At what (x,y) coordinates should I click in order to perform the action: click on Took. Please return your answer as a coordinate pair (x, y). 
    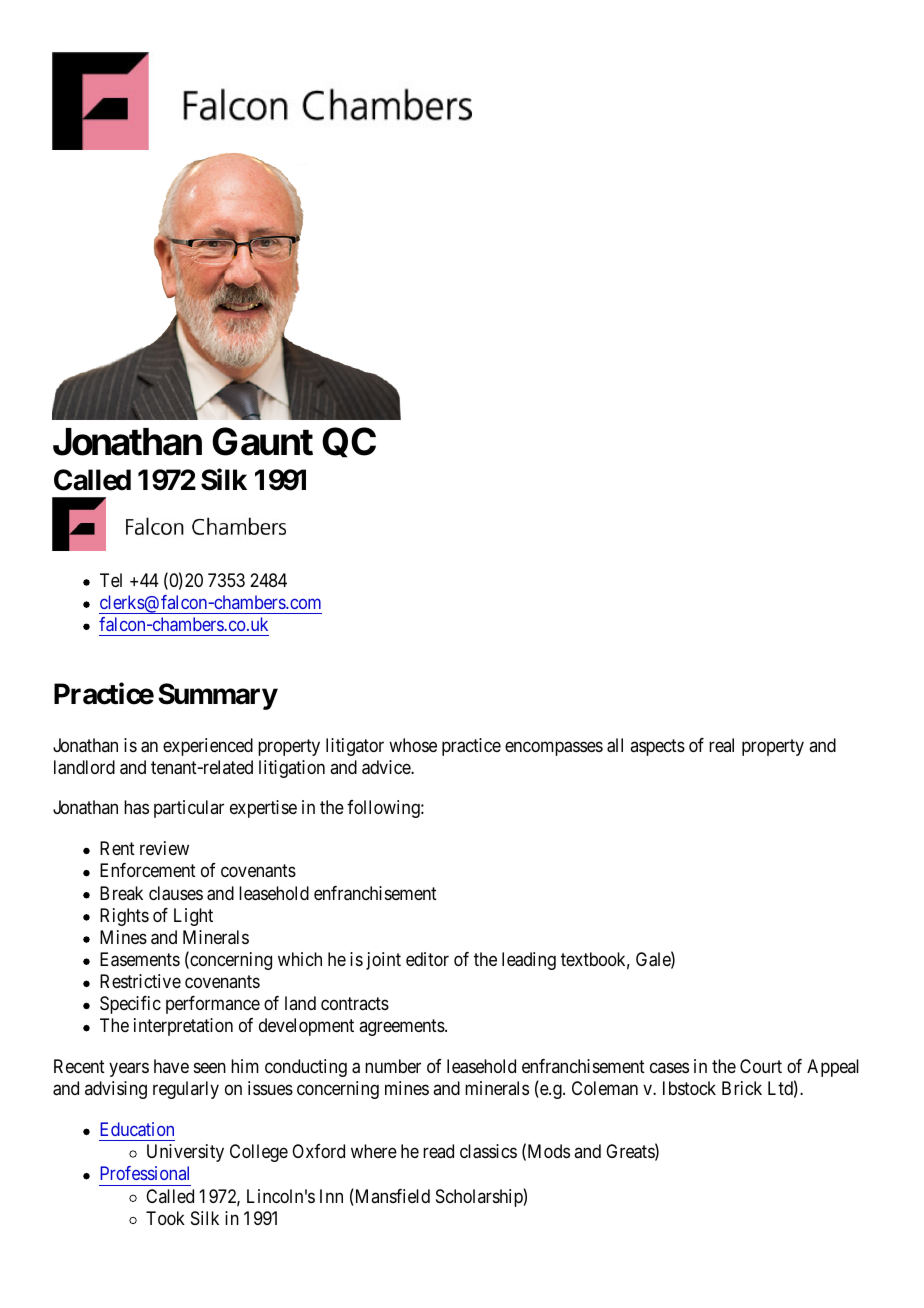
    Looking at the image, I should click on (165, 1218).
